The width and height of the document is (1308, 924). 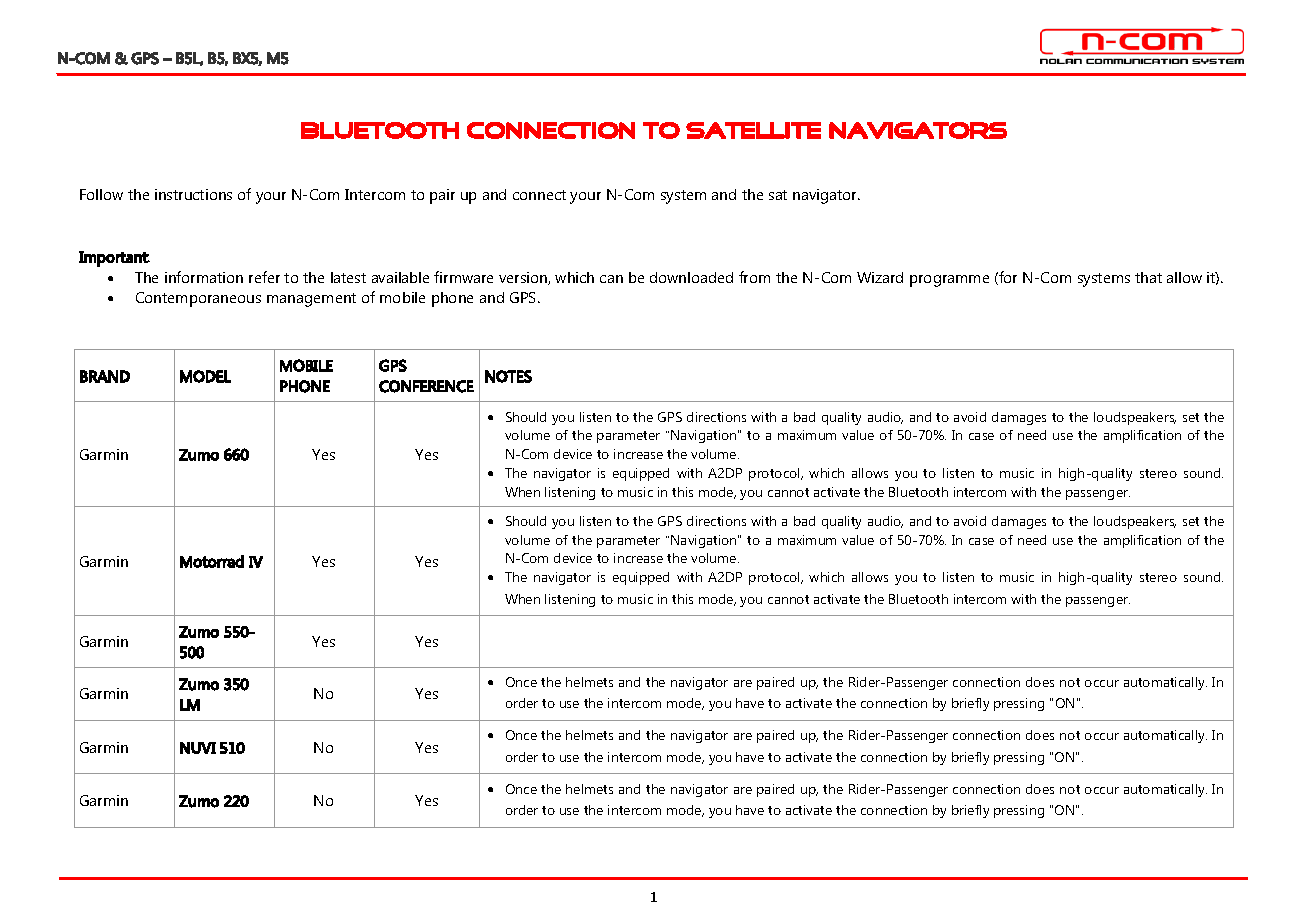 I want to click on instructions, so click(x=193, y=194).
